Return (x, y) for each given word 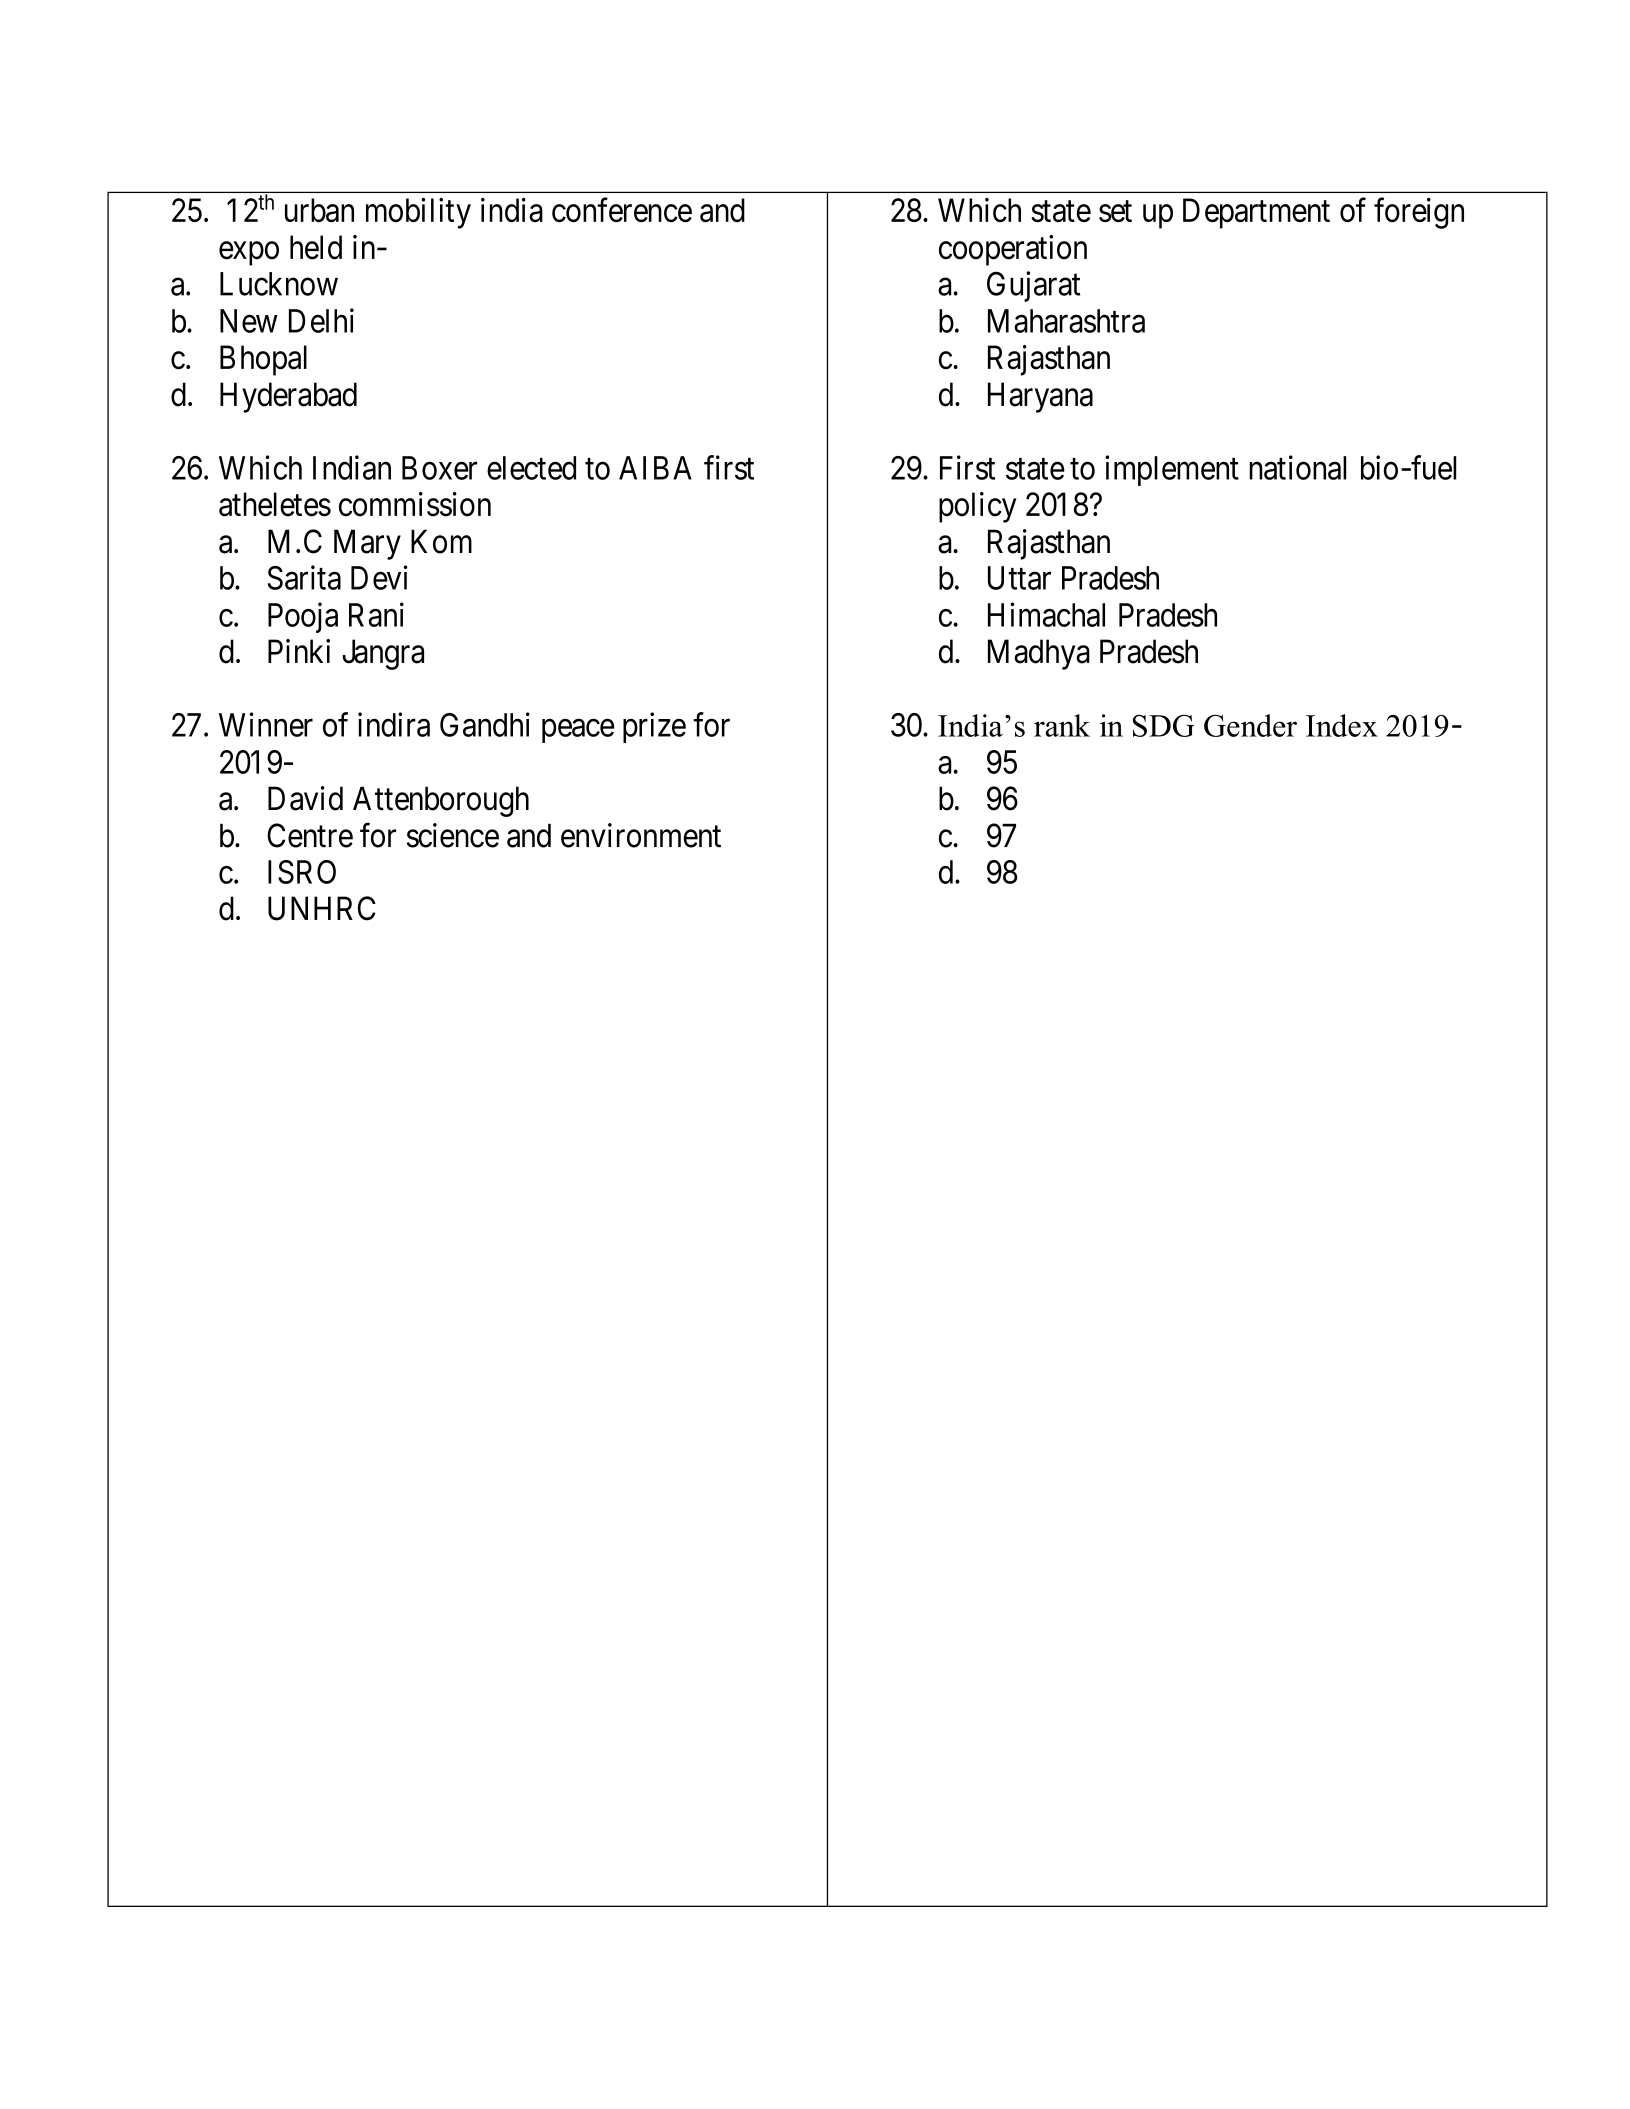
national (1298, 467)
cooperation (1013, 250)
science (453, 835)
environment (641, 835)
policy (978, 507)
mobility (418, 213)
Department (1256, 213)
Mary (367, 544)
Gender (1250, 725)
